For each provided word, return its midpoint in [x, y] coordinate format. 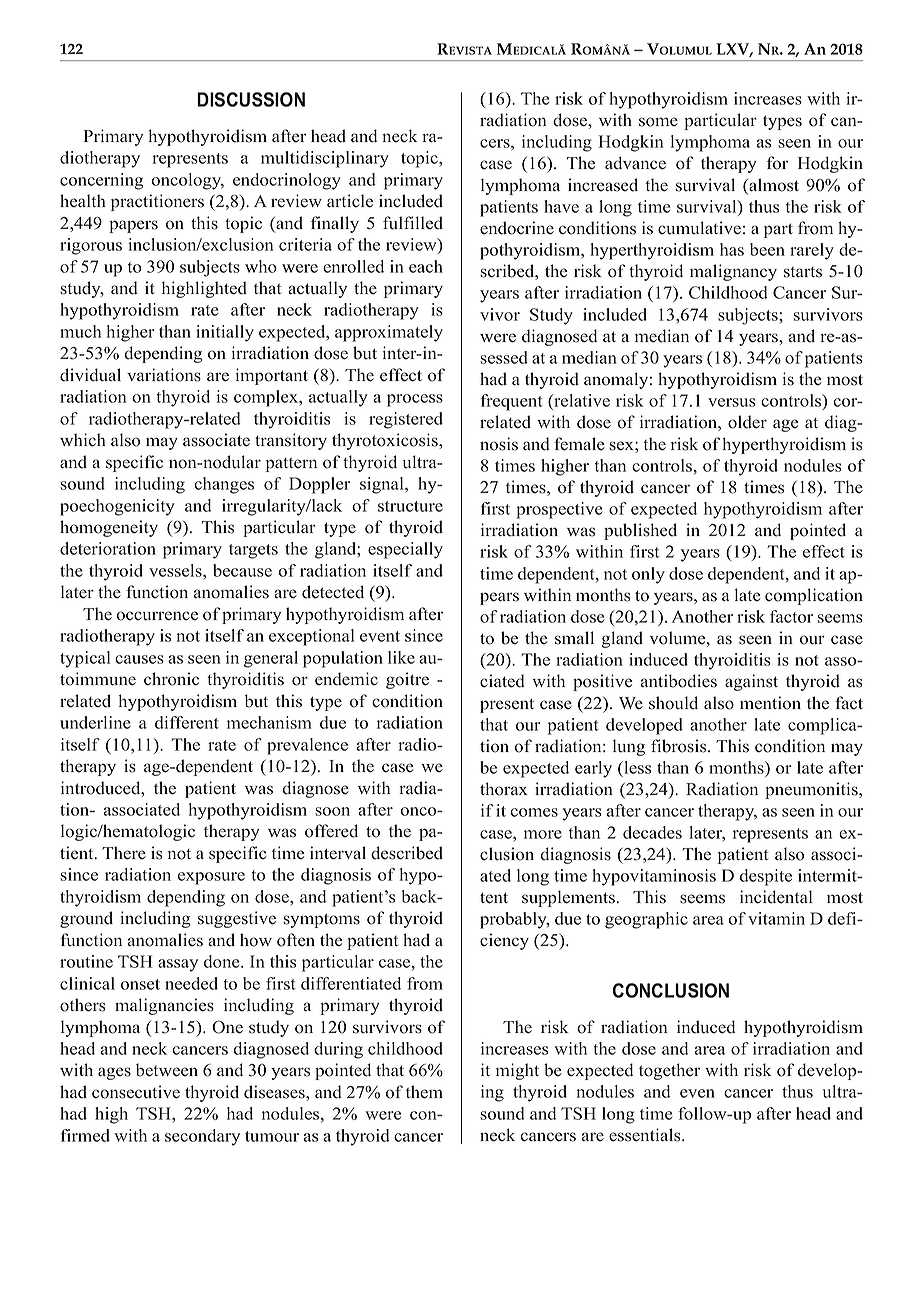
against [751, 682]
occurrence [157, 616]
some [658, 122]
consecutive [136, 1092]
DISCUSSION [251, 99]
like [401, 657]
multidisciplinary [325, 159]
